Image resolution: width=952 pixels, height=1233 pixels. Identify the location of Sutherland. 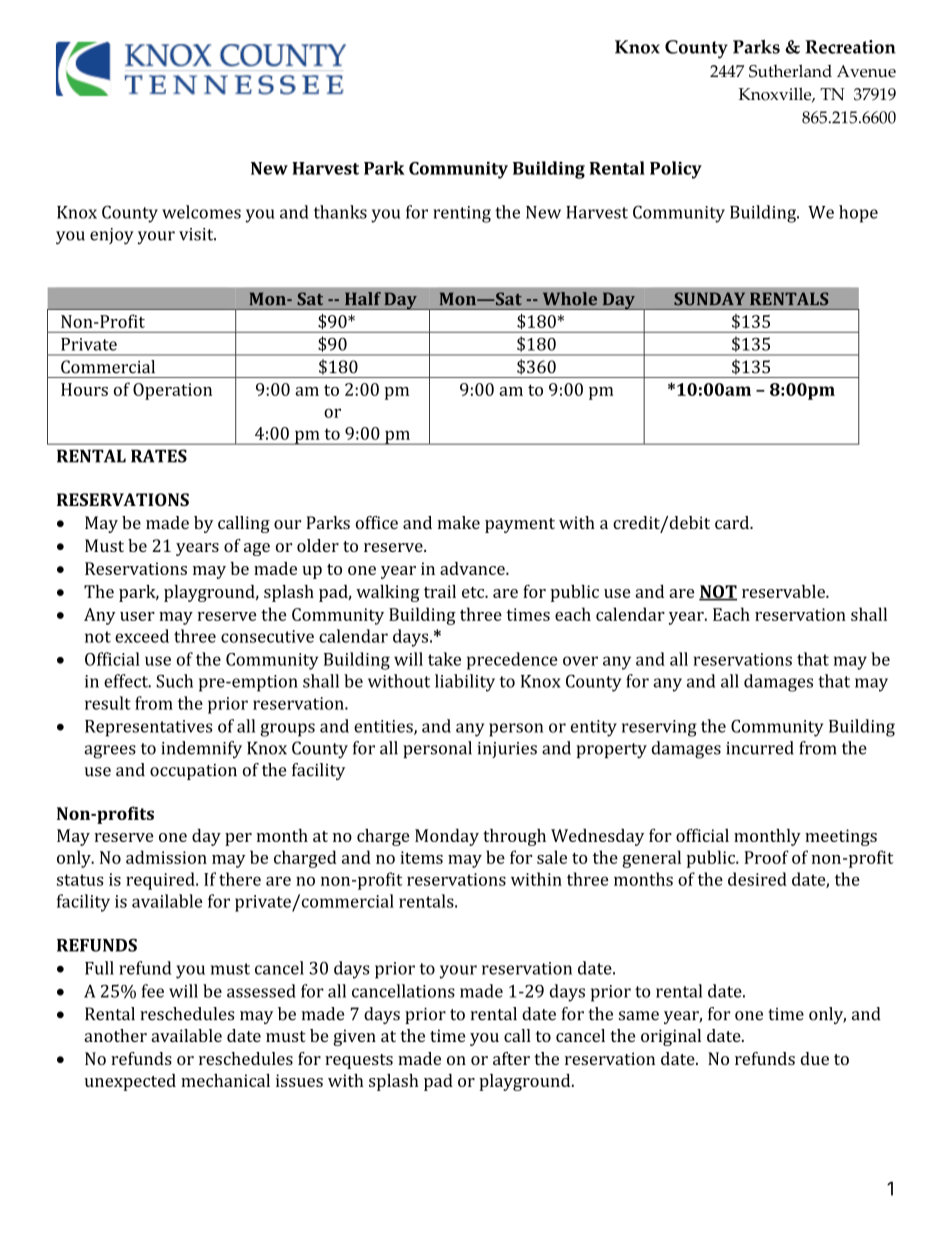
(790, 71).
